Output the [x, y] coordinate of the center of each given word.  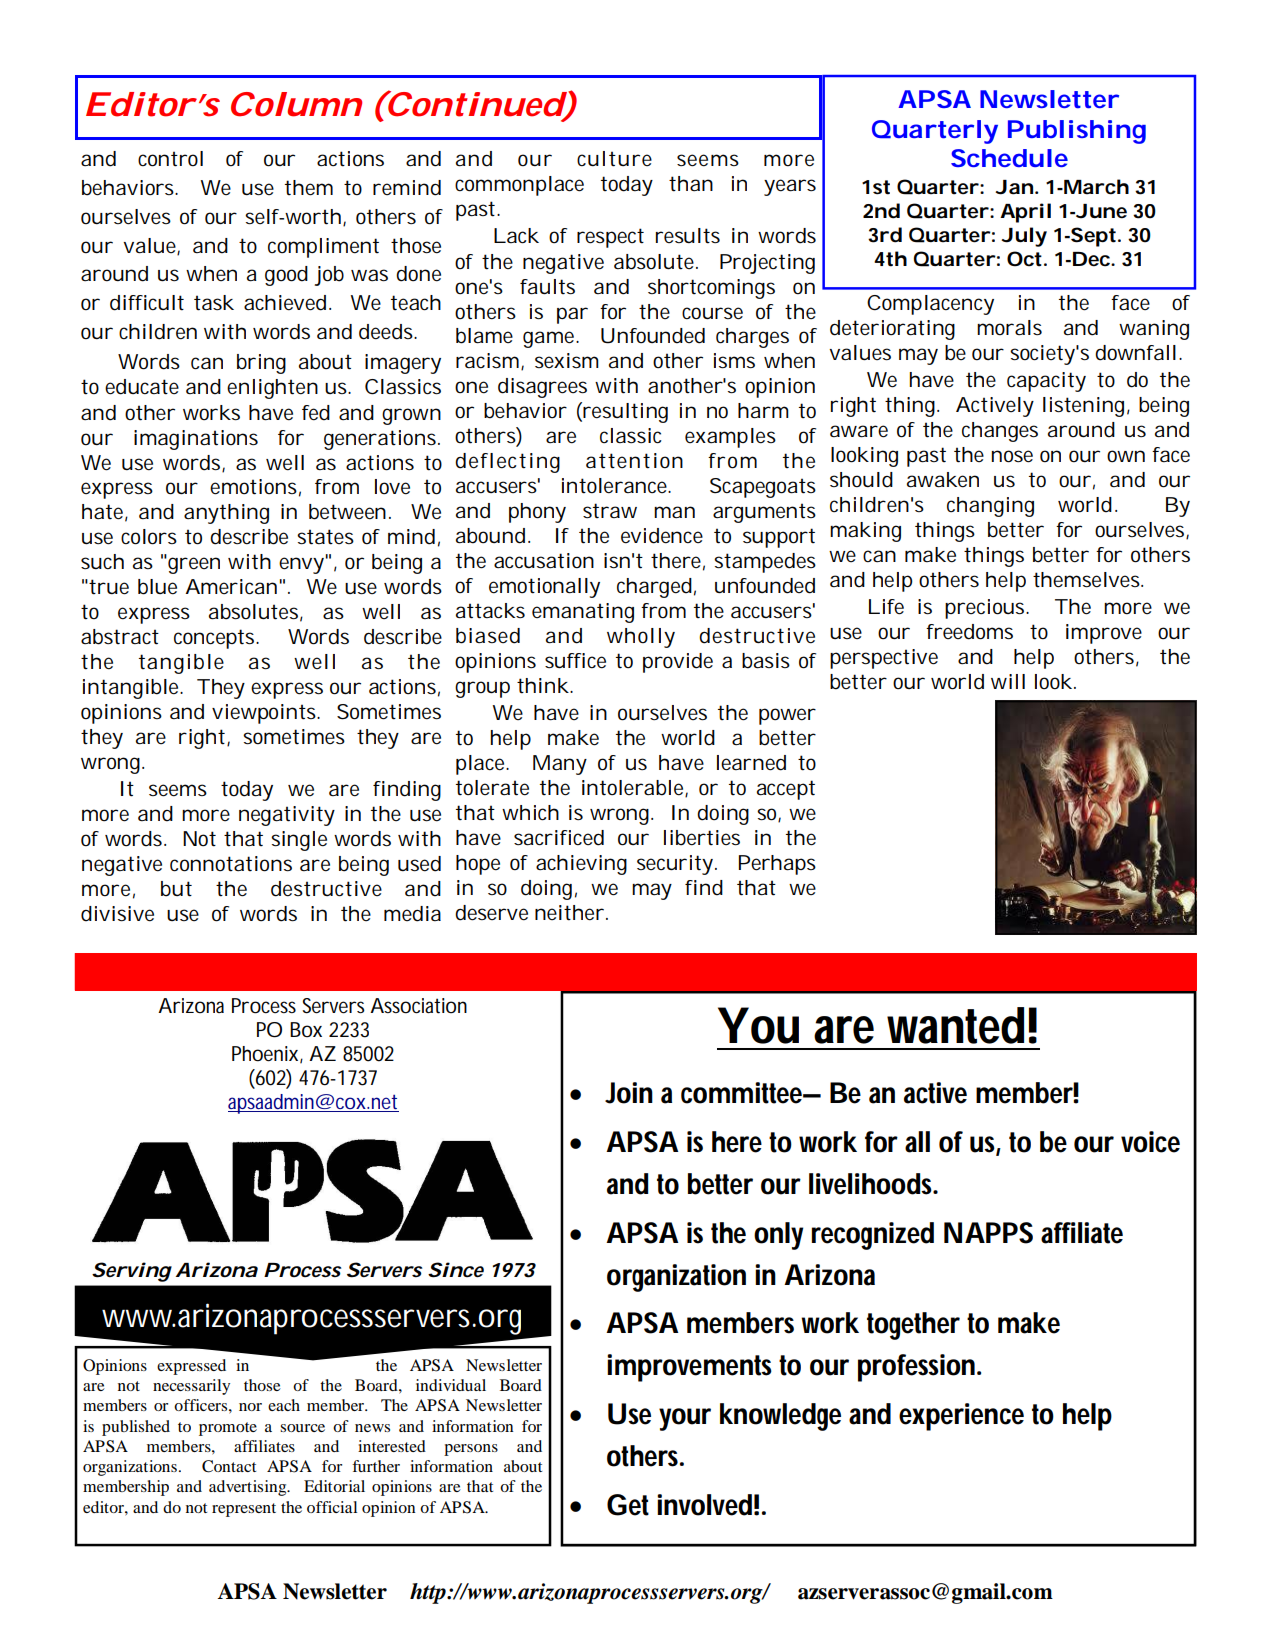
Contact [229, 1466]
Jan [1014, 187]
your [685, 1419]
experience [961, 1417]
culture [614, 159]
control [170, 159]
